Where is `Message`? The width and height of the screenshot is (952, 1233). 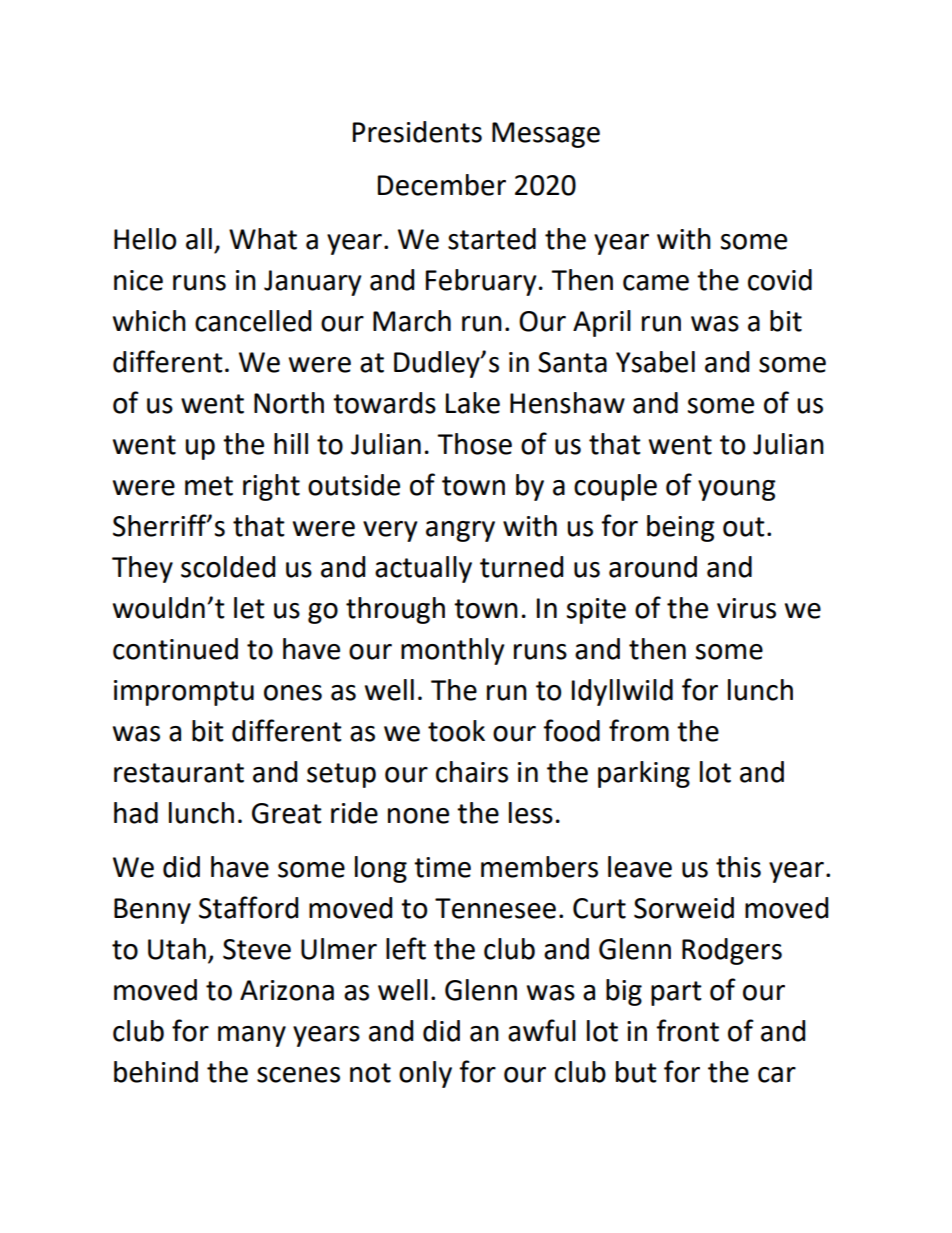 Message is located at coordinates (546, 135).
